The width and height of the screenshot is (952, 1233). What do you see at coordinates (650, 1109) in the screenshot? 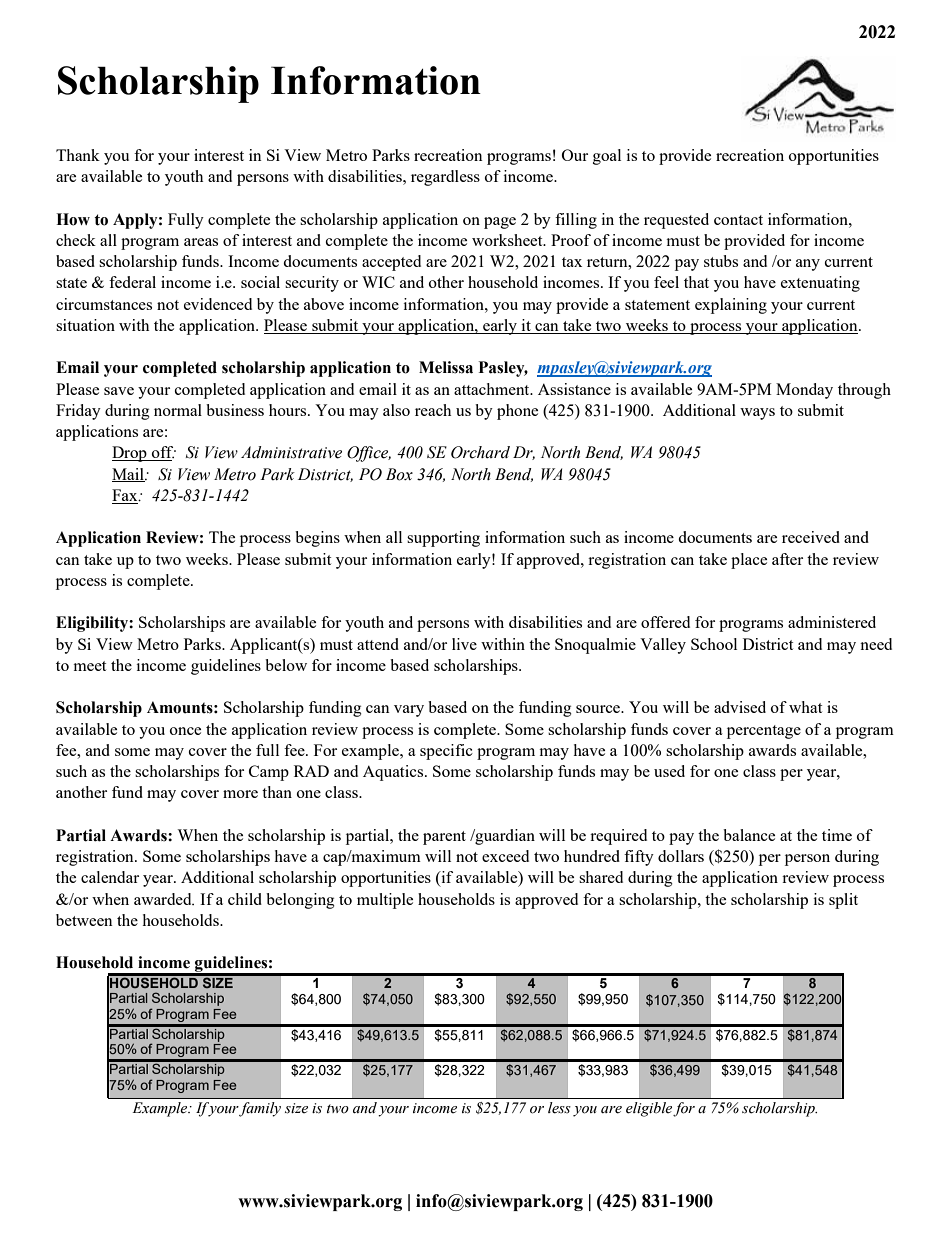
I see `eligible` at bounding box center [650, 1109].
